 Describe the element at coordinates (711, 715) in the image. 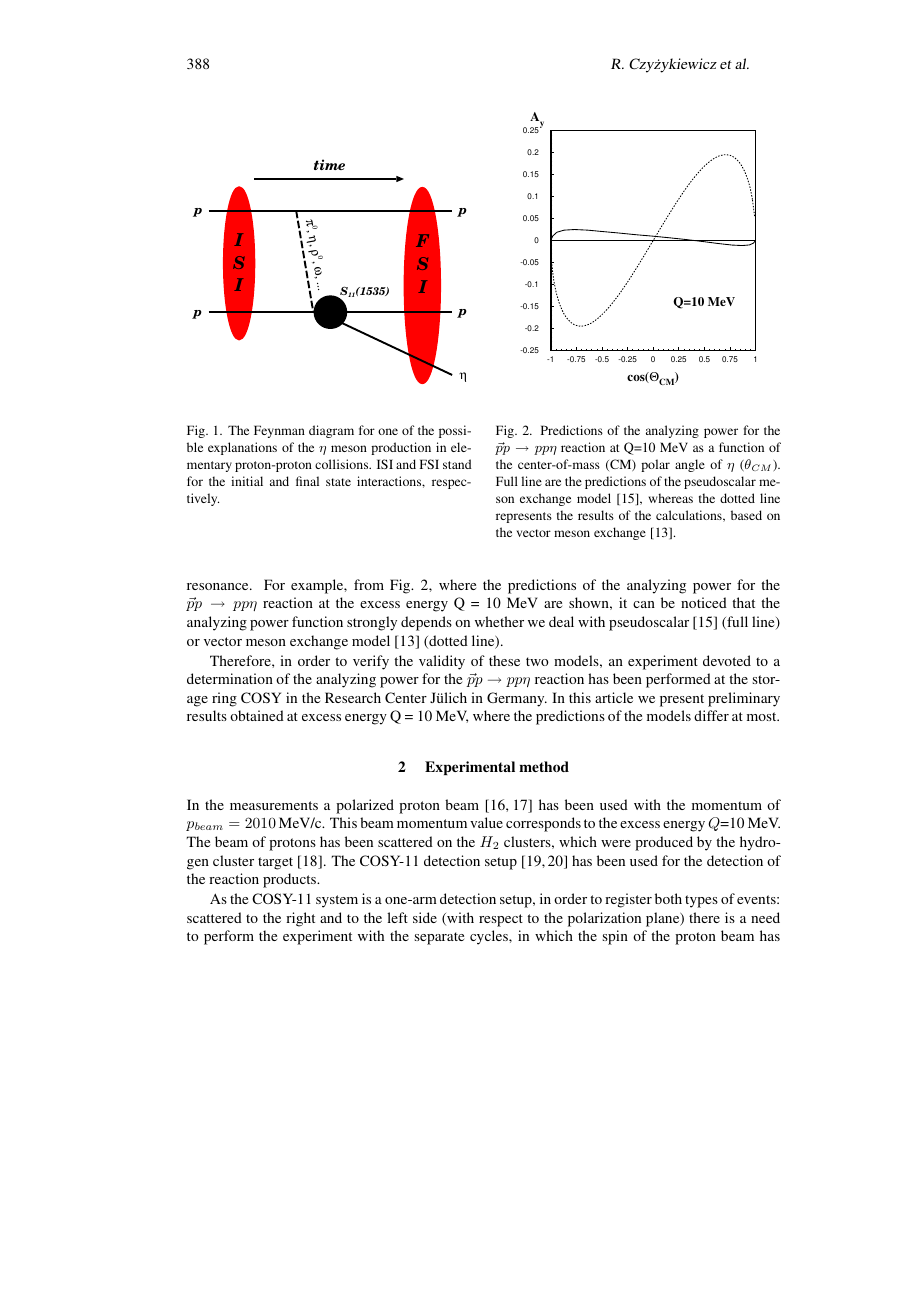

I see `differ` at that location.
